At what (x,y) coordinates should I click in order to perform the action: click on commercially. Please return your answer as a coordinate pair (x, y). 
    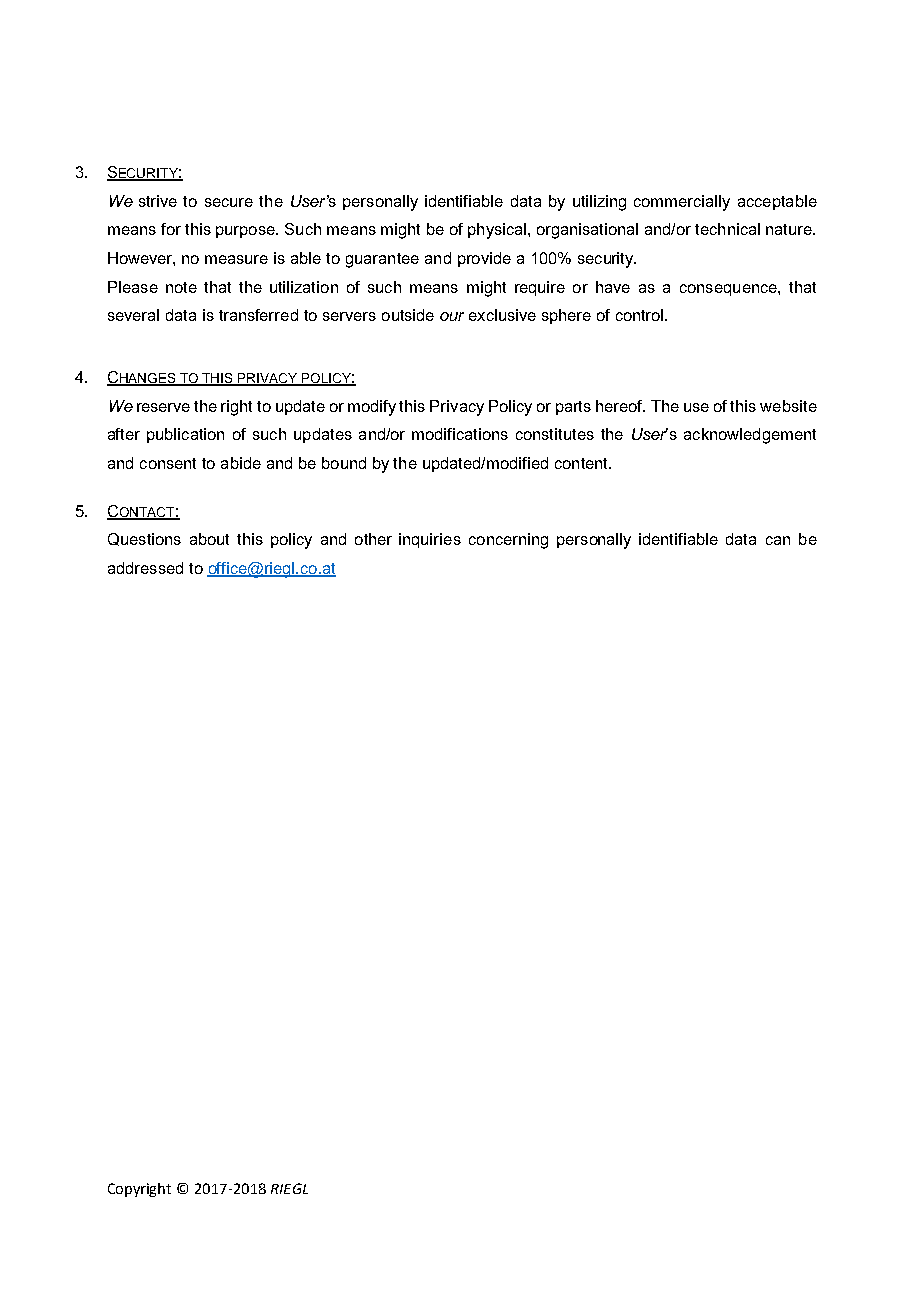
    Looking at the image, I should click on (682, 203).
